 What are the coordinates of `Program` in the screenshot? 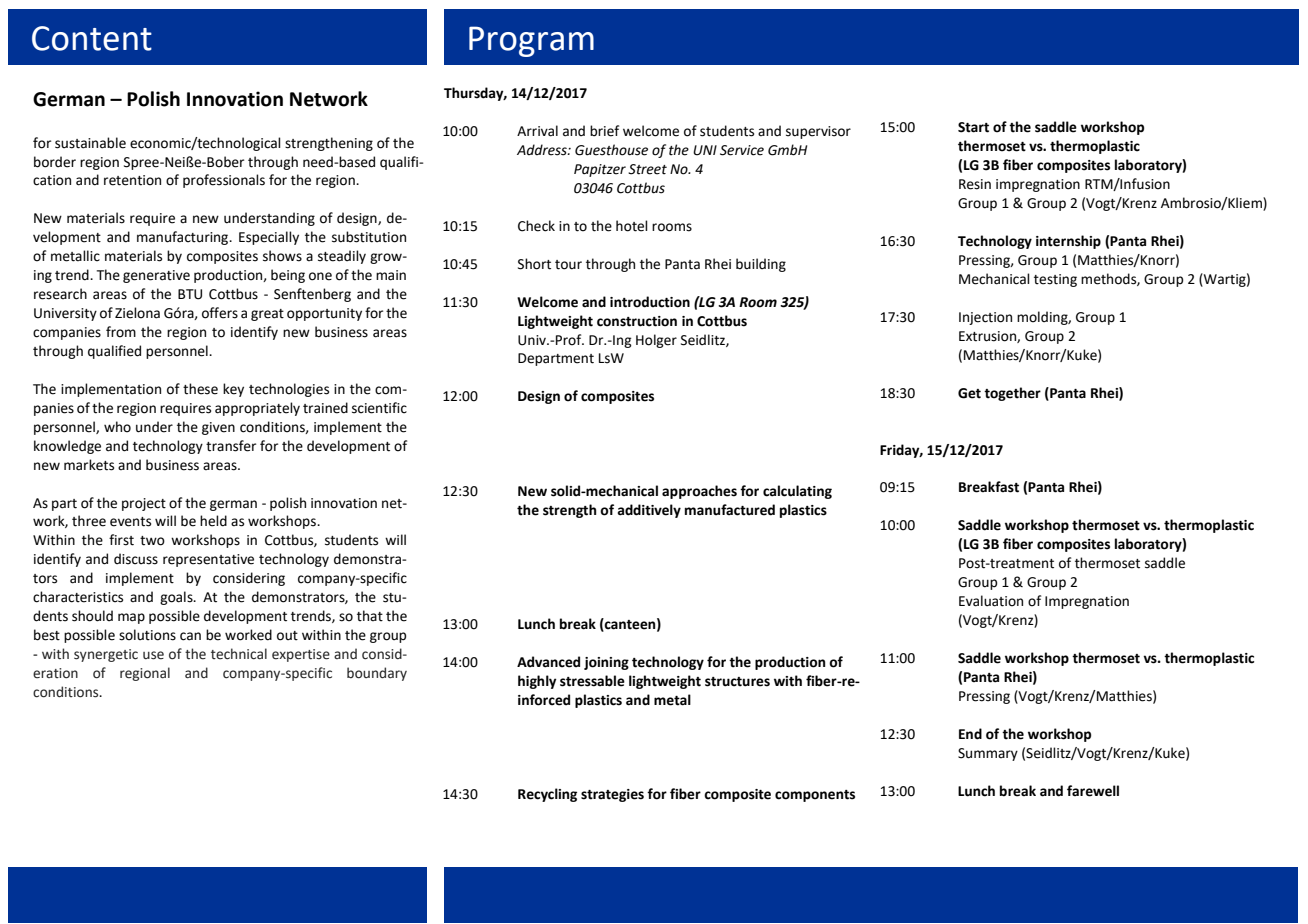 It's located at (531, 41).
